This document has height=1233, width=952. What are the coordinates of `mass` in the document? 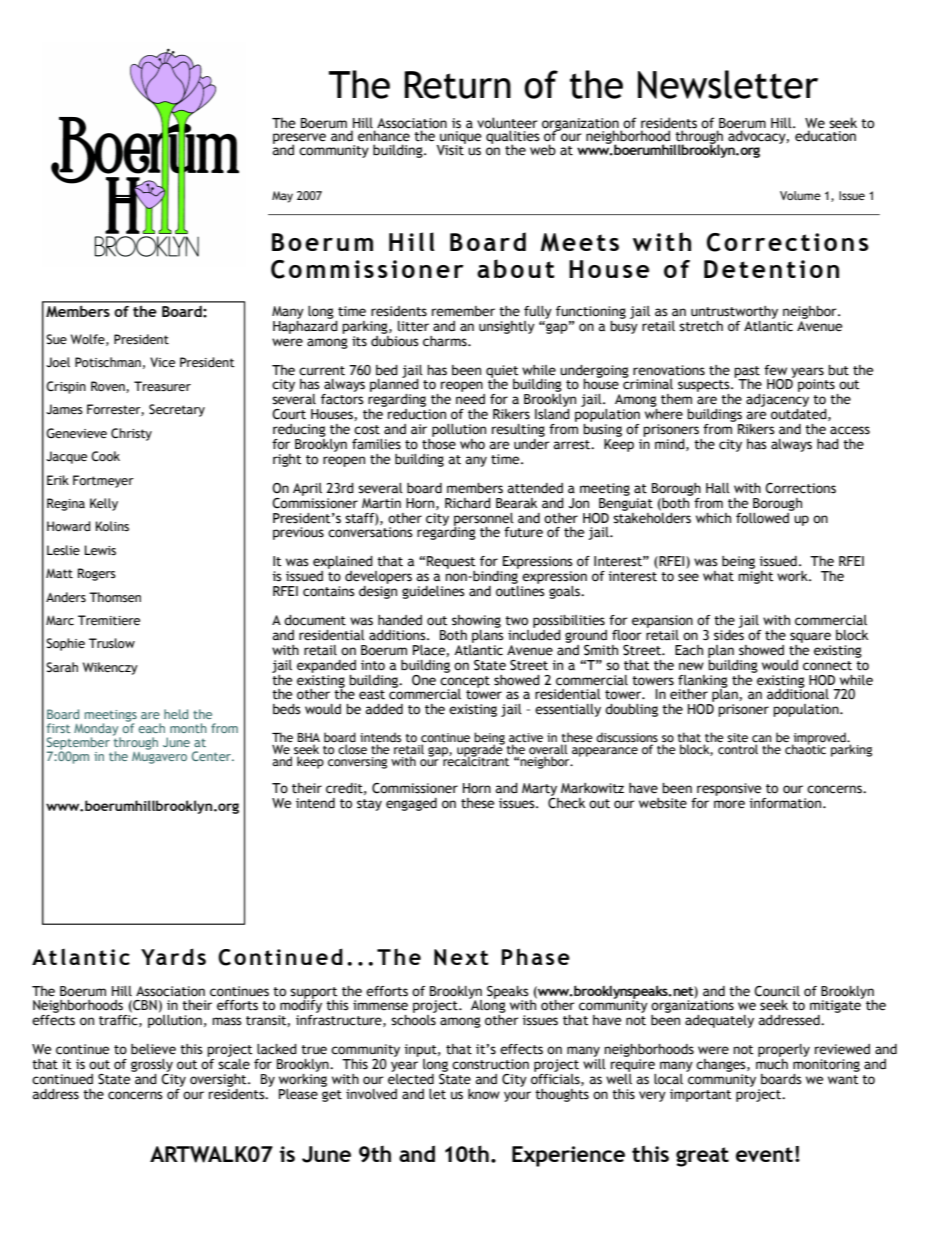 It's located at (227, 1021).
